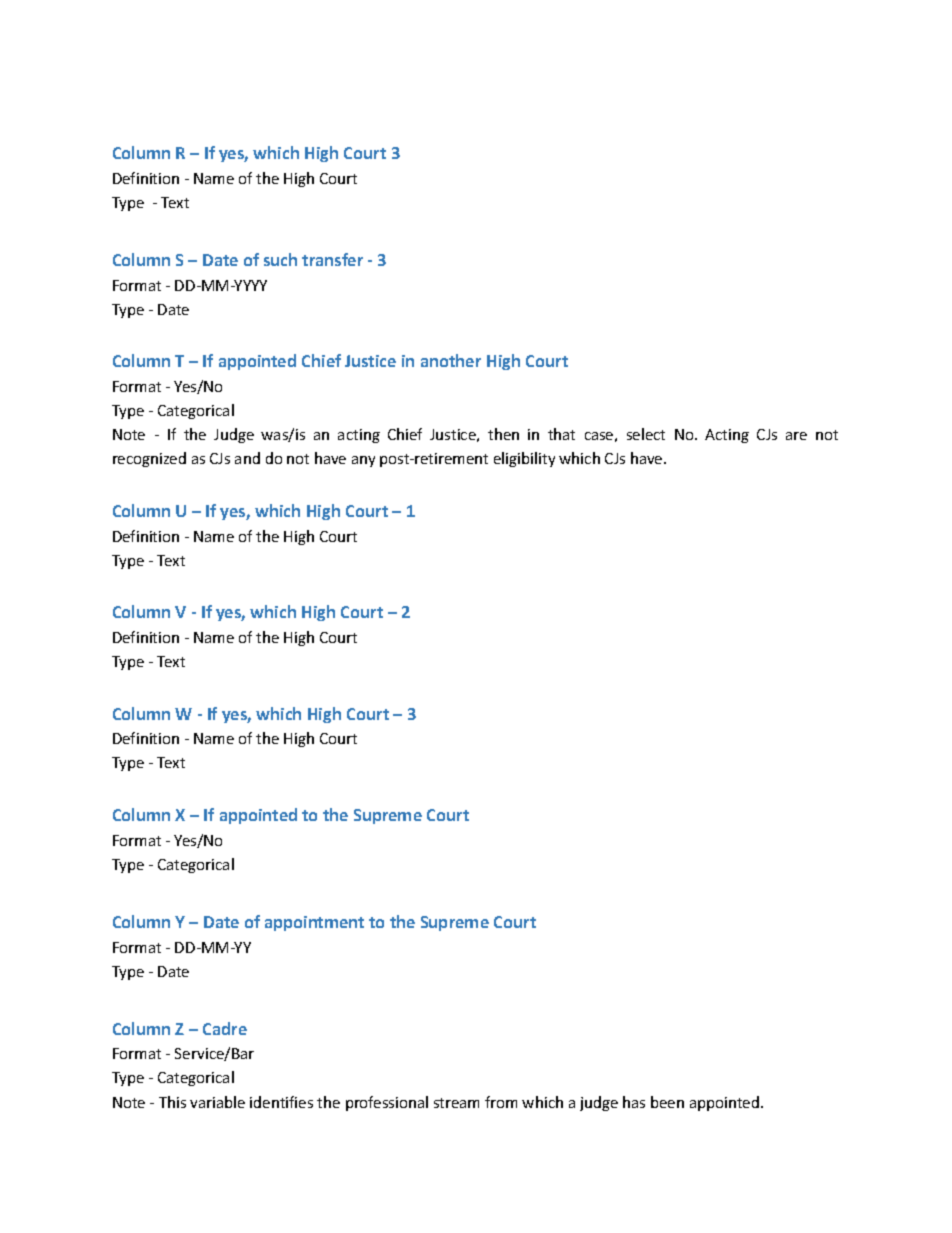  What do you see at coordinates (456, 1103) in the document?
I see `stream` at bounding box center [456, 1103].
